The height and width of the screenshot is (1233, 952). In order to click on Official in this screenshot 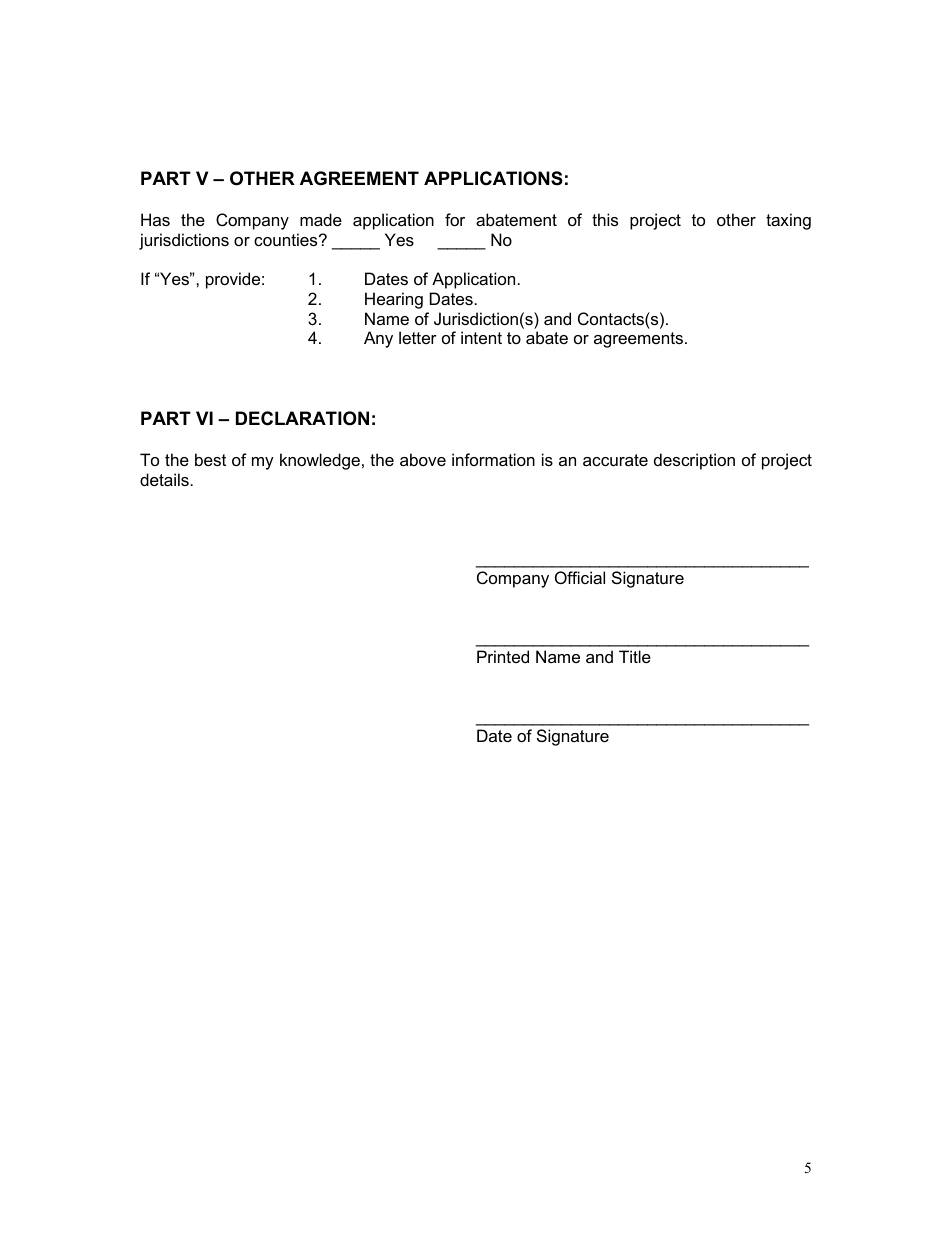, I will do `click(580, 577)`.
